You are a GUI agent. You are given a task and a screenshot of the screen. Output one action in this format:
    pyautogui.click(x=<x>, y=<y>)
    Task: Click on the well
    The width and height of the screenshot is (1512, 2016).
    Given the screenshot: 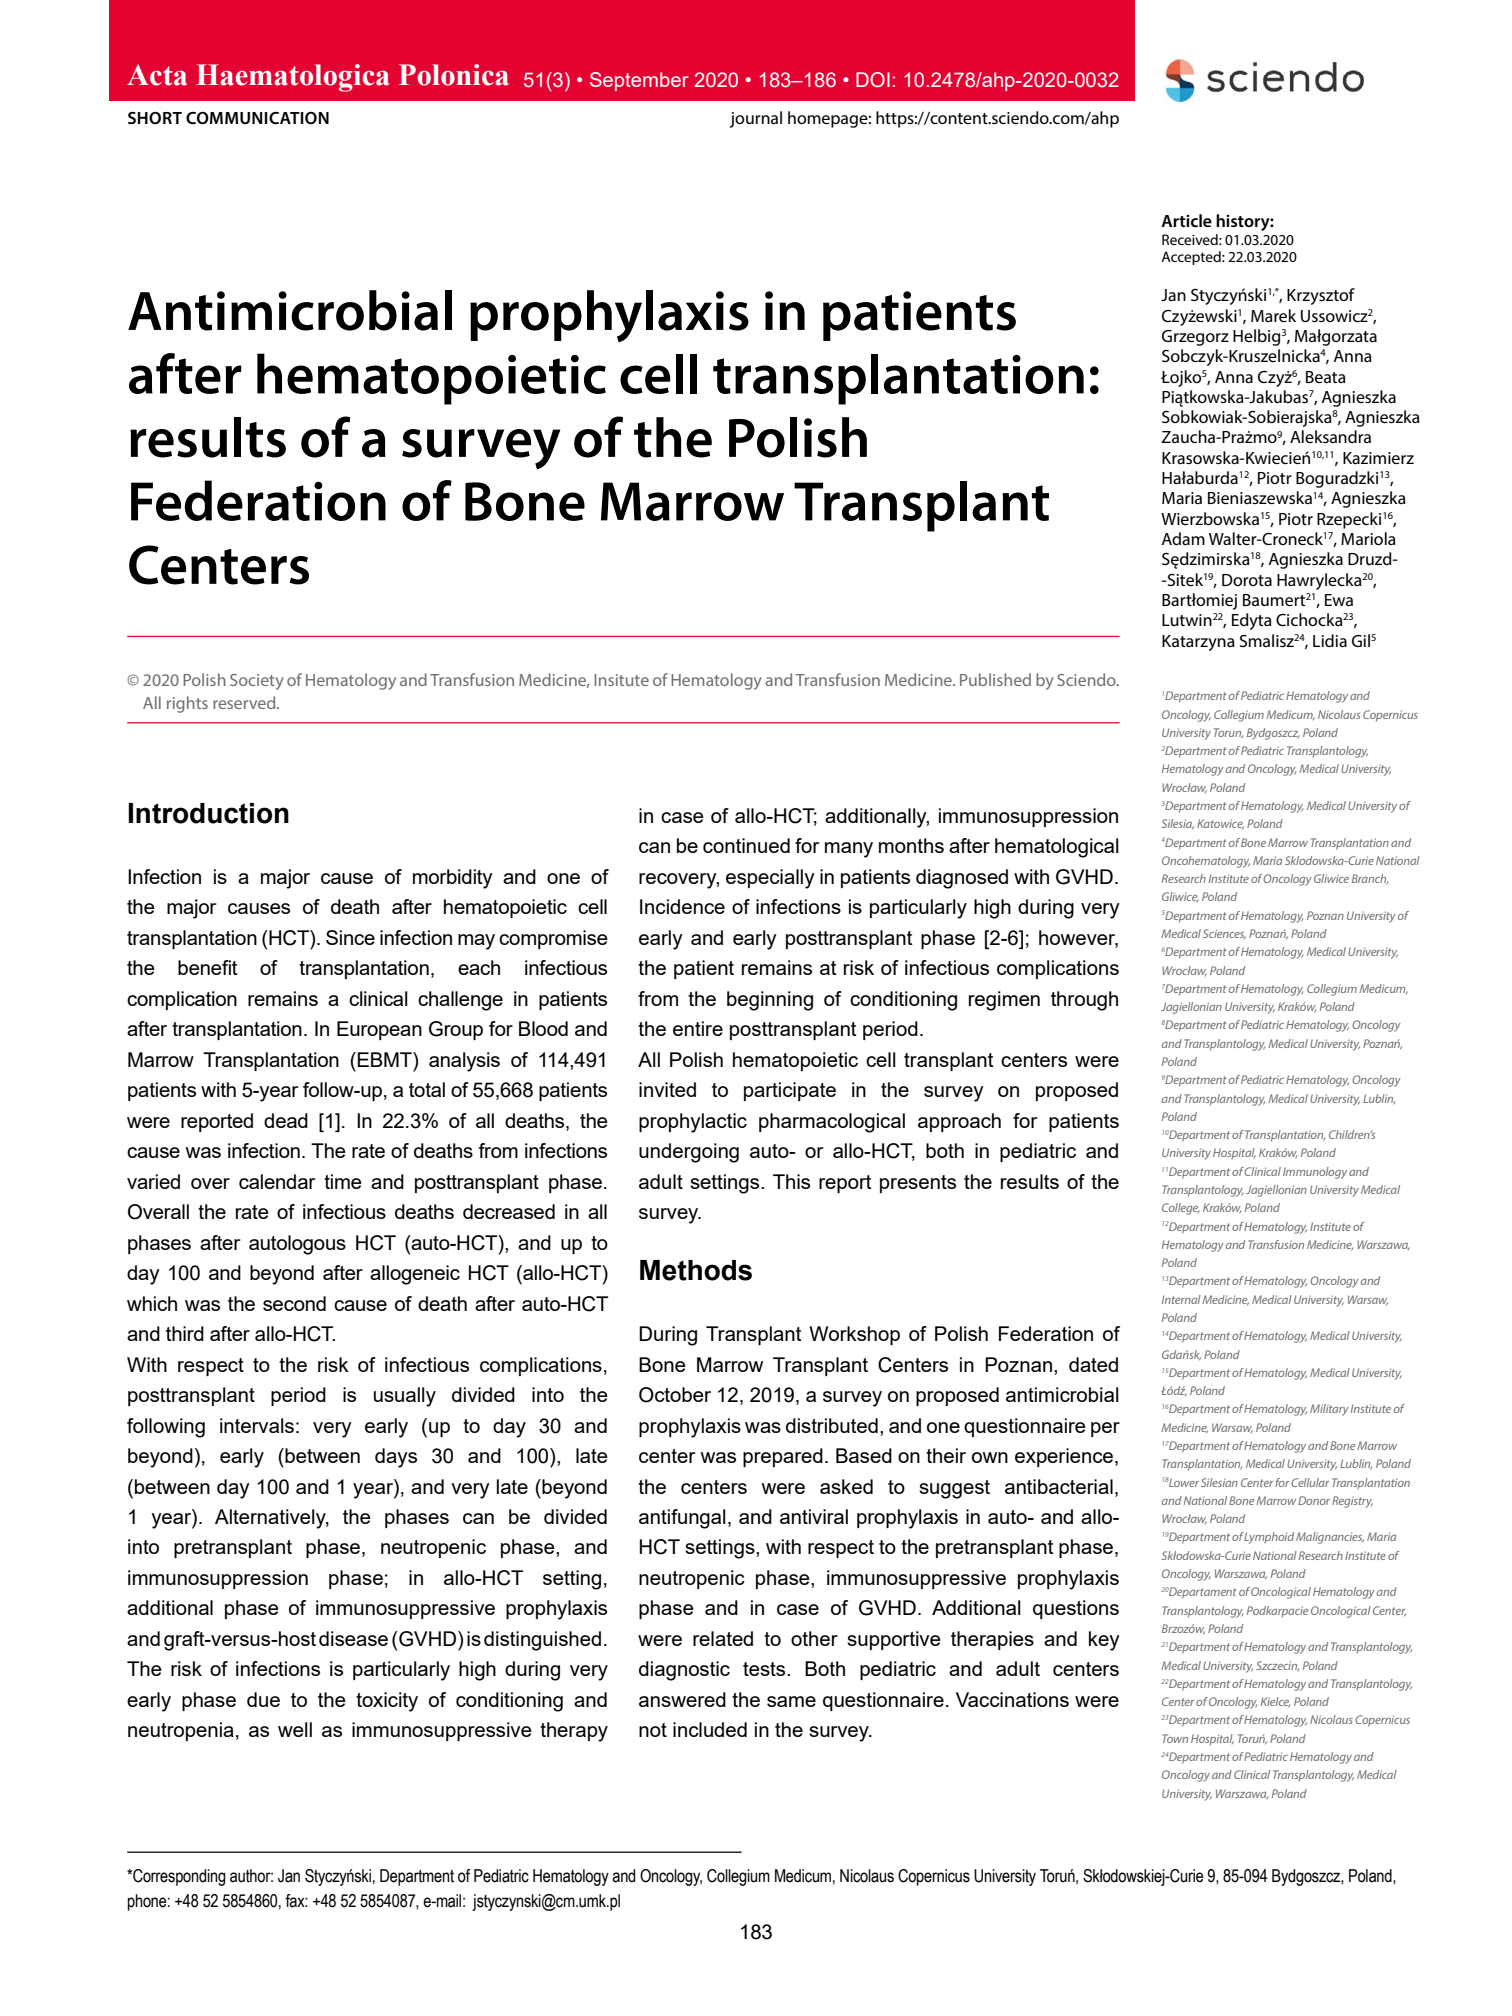 What is the action you would take?
    pyautogui.click(x=295, y=1729)
